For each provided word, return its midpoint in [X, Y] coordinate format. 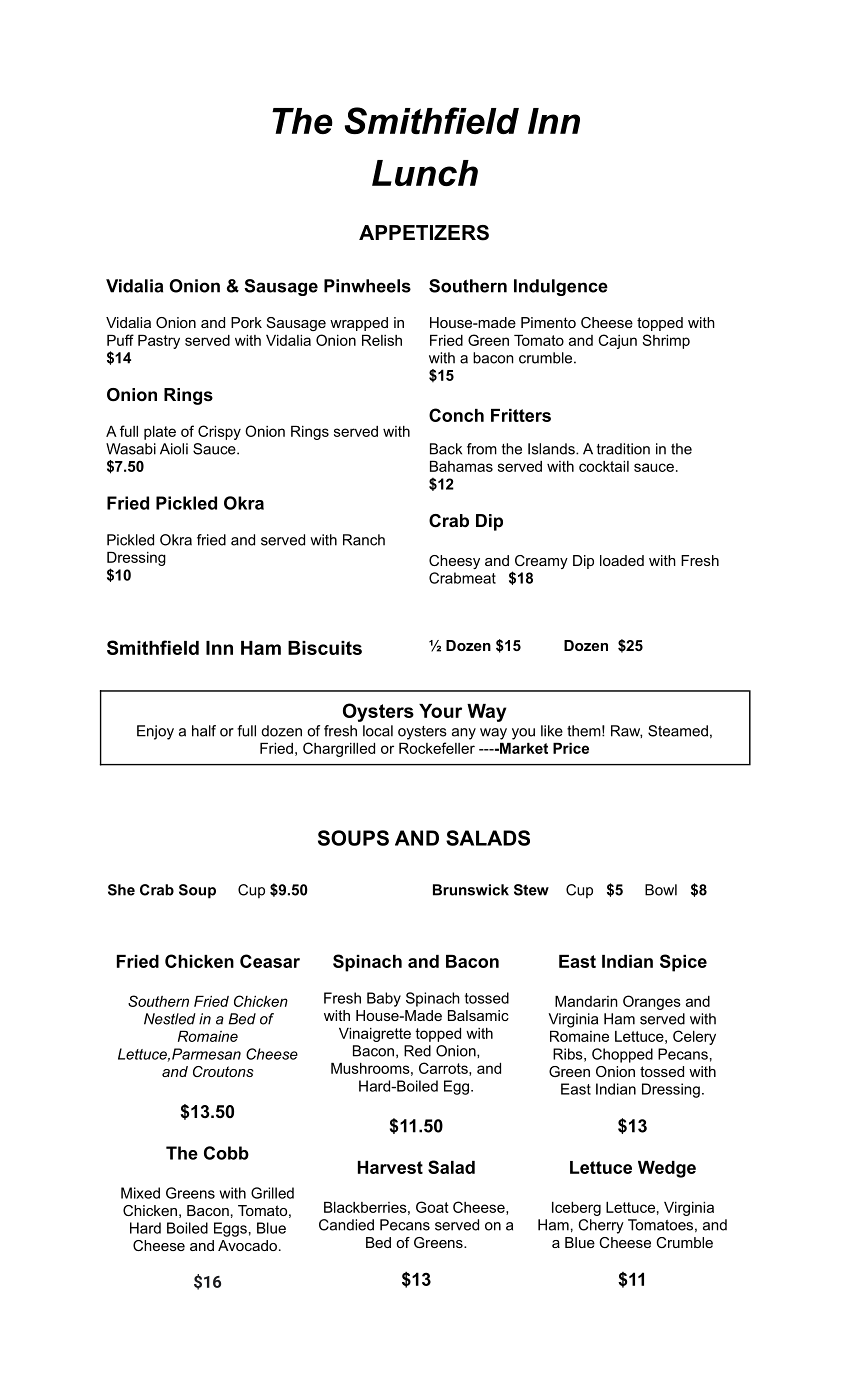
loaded [622, 560]
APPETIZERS [424, 233]
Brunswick [471, 890]
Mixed [140, 1193]
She [121, 890]
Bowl [661, 890]
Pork [246, 322]
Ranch [364, 540]
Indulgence [561, 287]
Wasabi [131, 449]
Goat [432, 1207]
